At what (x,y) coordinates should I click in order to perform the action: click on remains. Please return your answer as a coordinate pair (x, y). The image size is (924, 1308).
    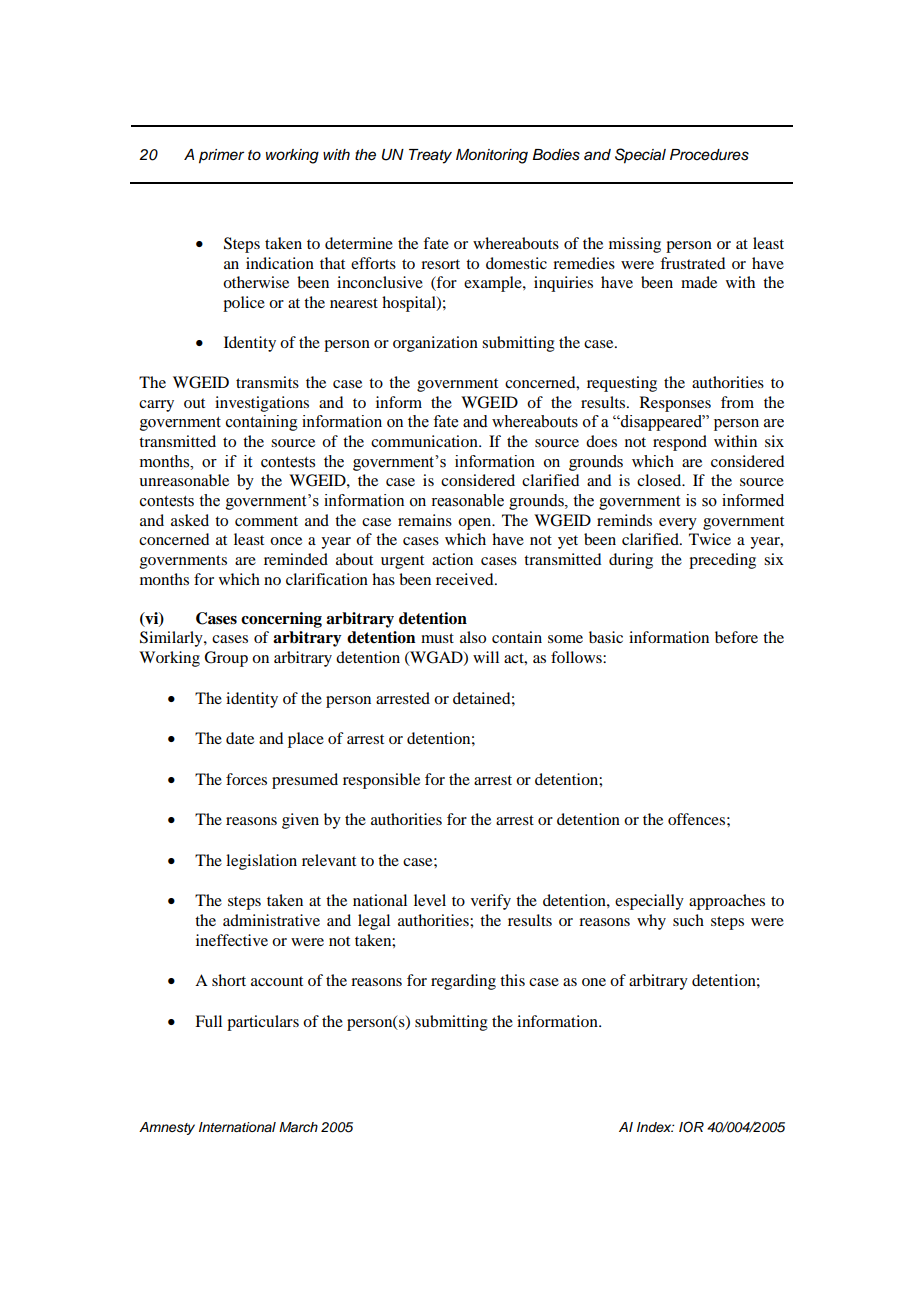
    Looking at the image, I should click on (425, 520).
